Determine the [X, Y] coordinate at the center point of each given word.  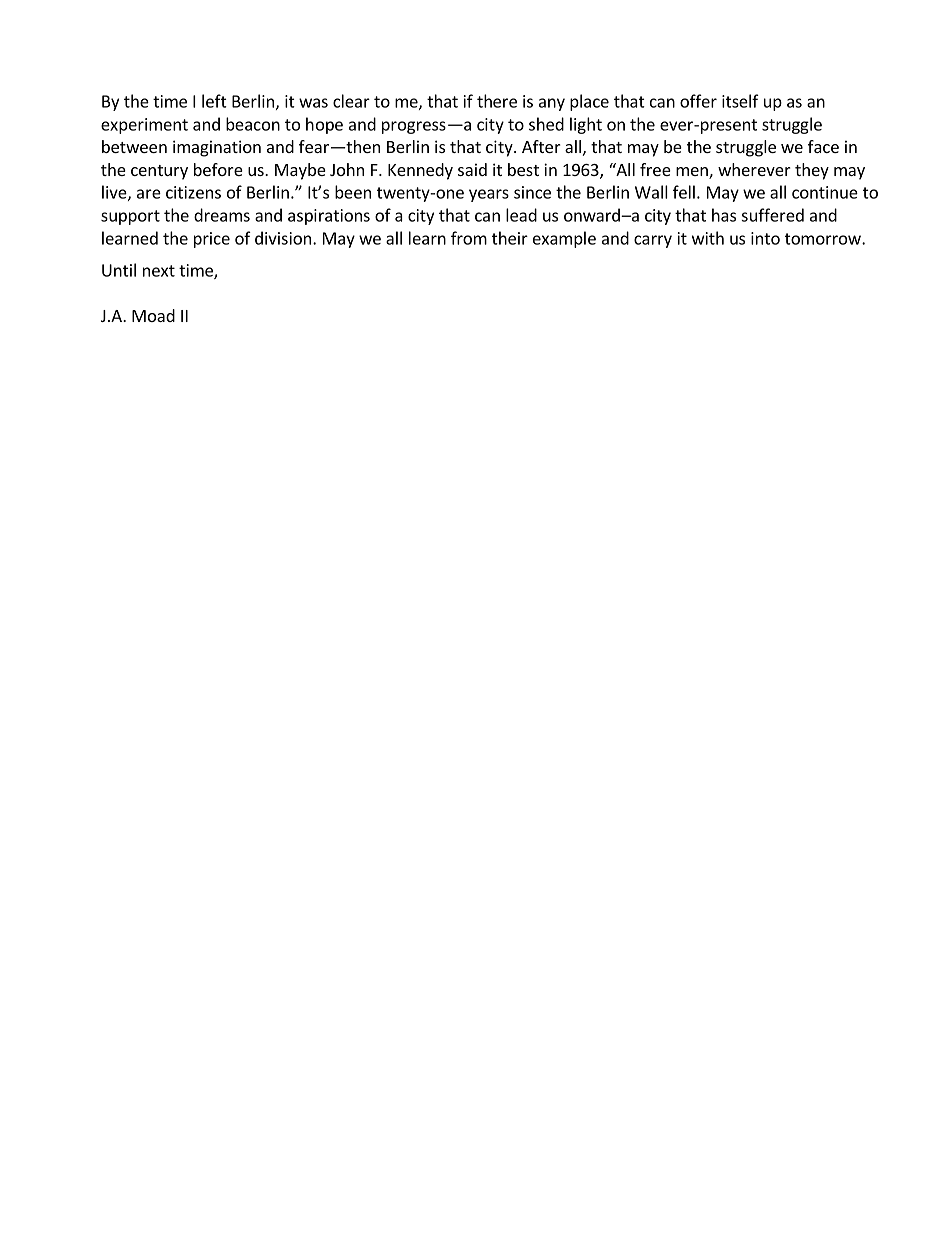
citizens [193, 192]
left [214, 101]
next [159, 271]
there [497, 101]
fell [684, 192]
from [469, 238]
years [489, 195]
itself [740, 101]
